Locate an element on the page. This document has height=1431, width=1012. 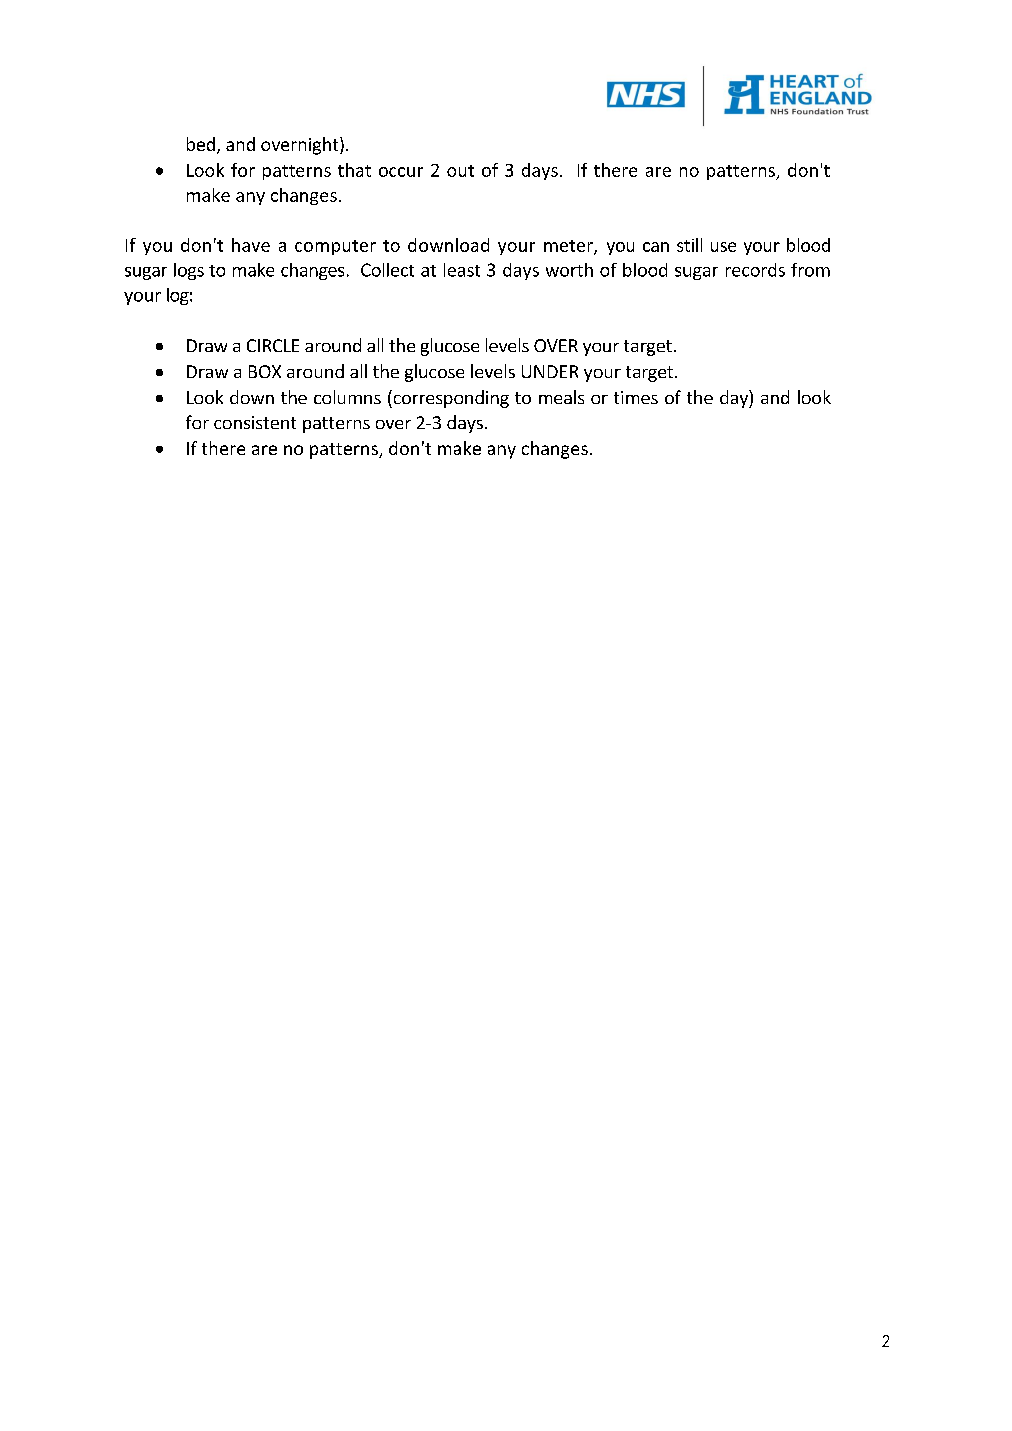
logs is located at coordinates (189, 271).
